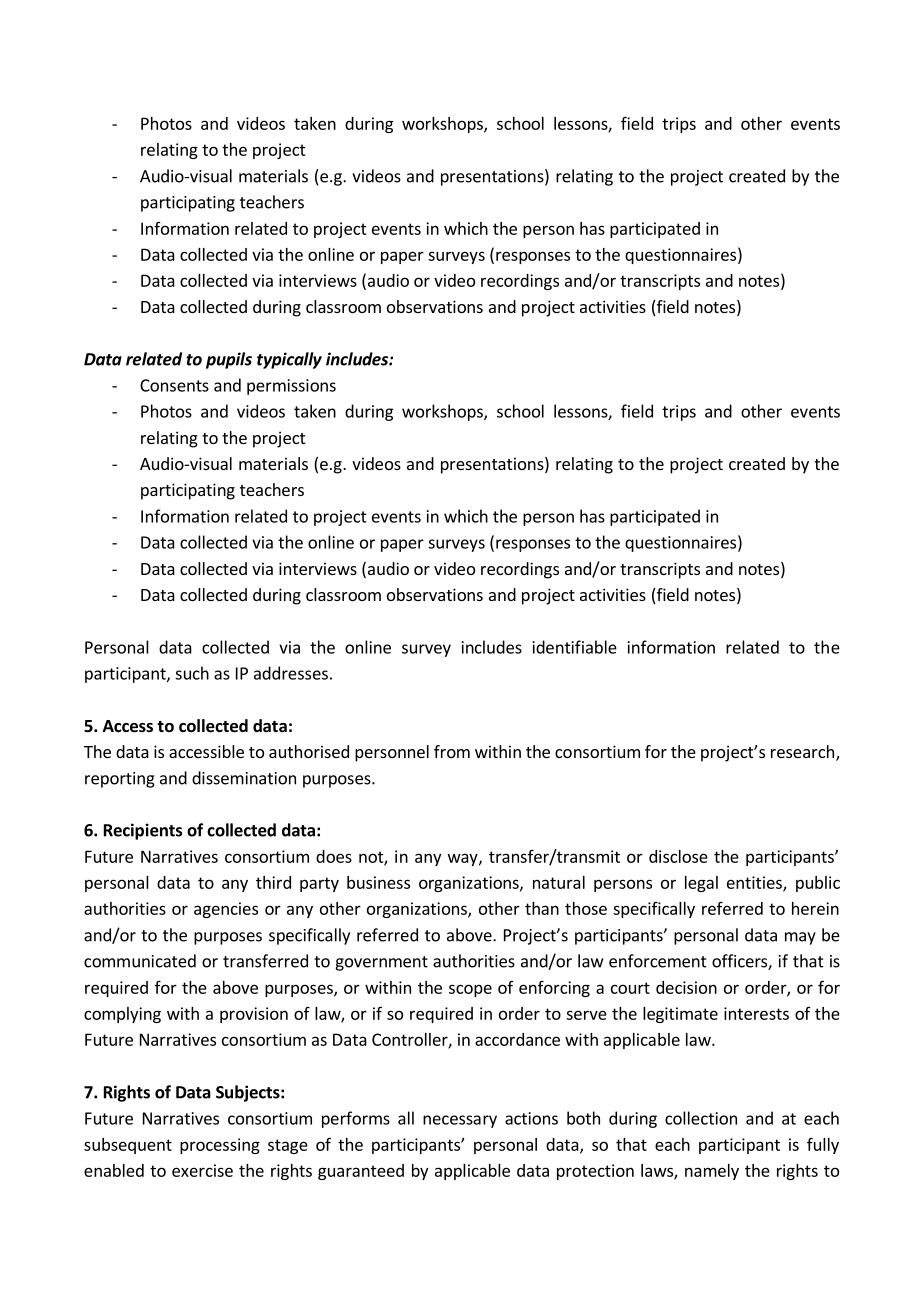  Describe the element at coordinates (802, 751) in the screenshot. I see `research` at that location.
